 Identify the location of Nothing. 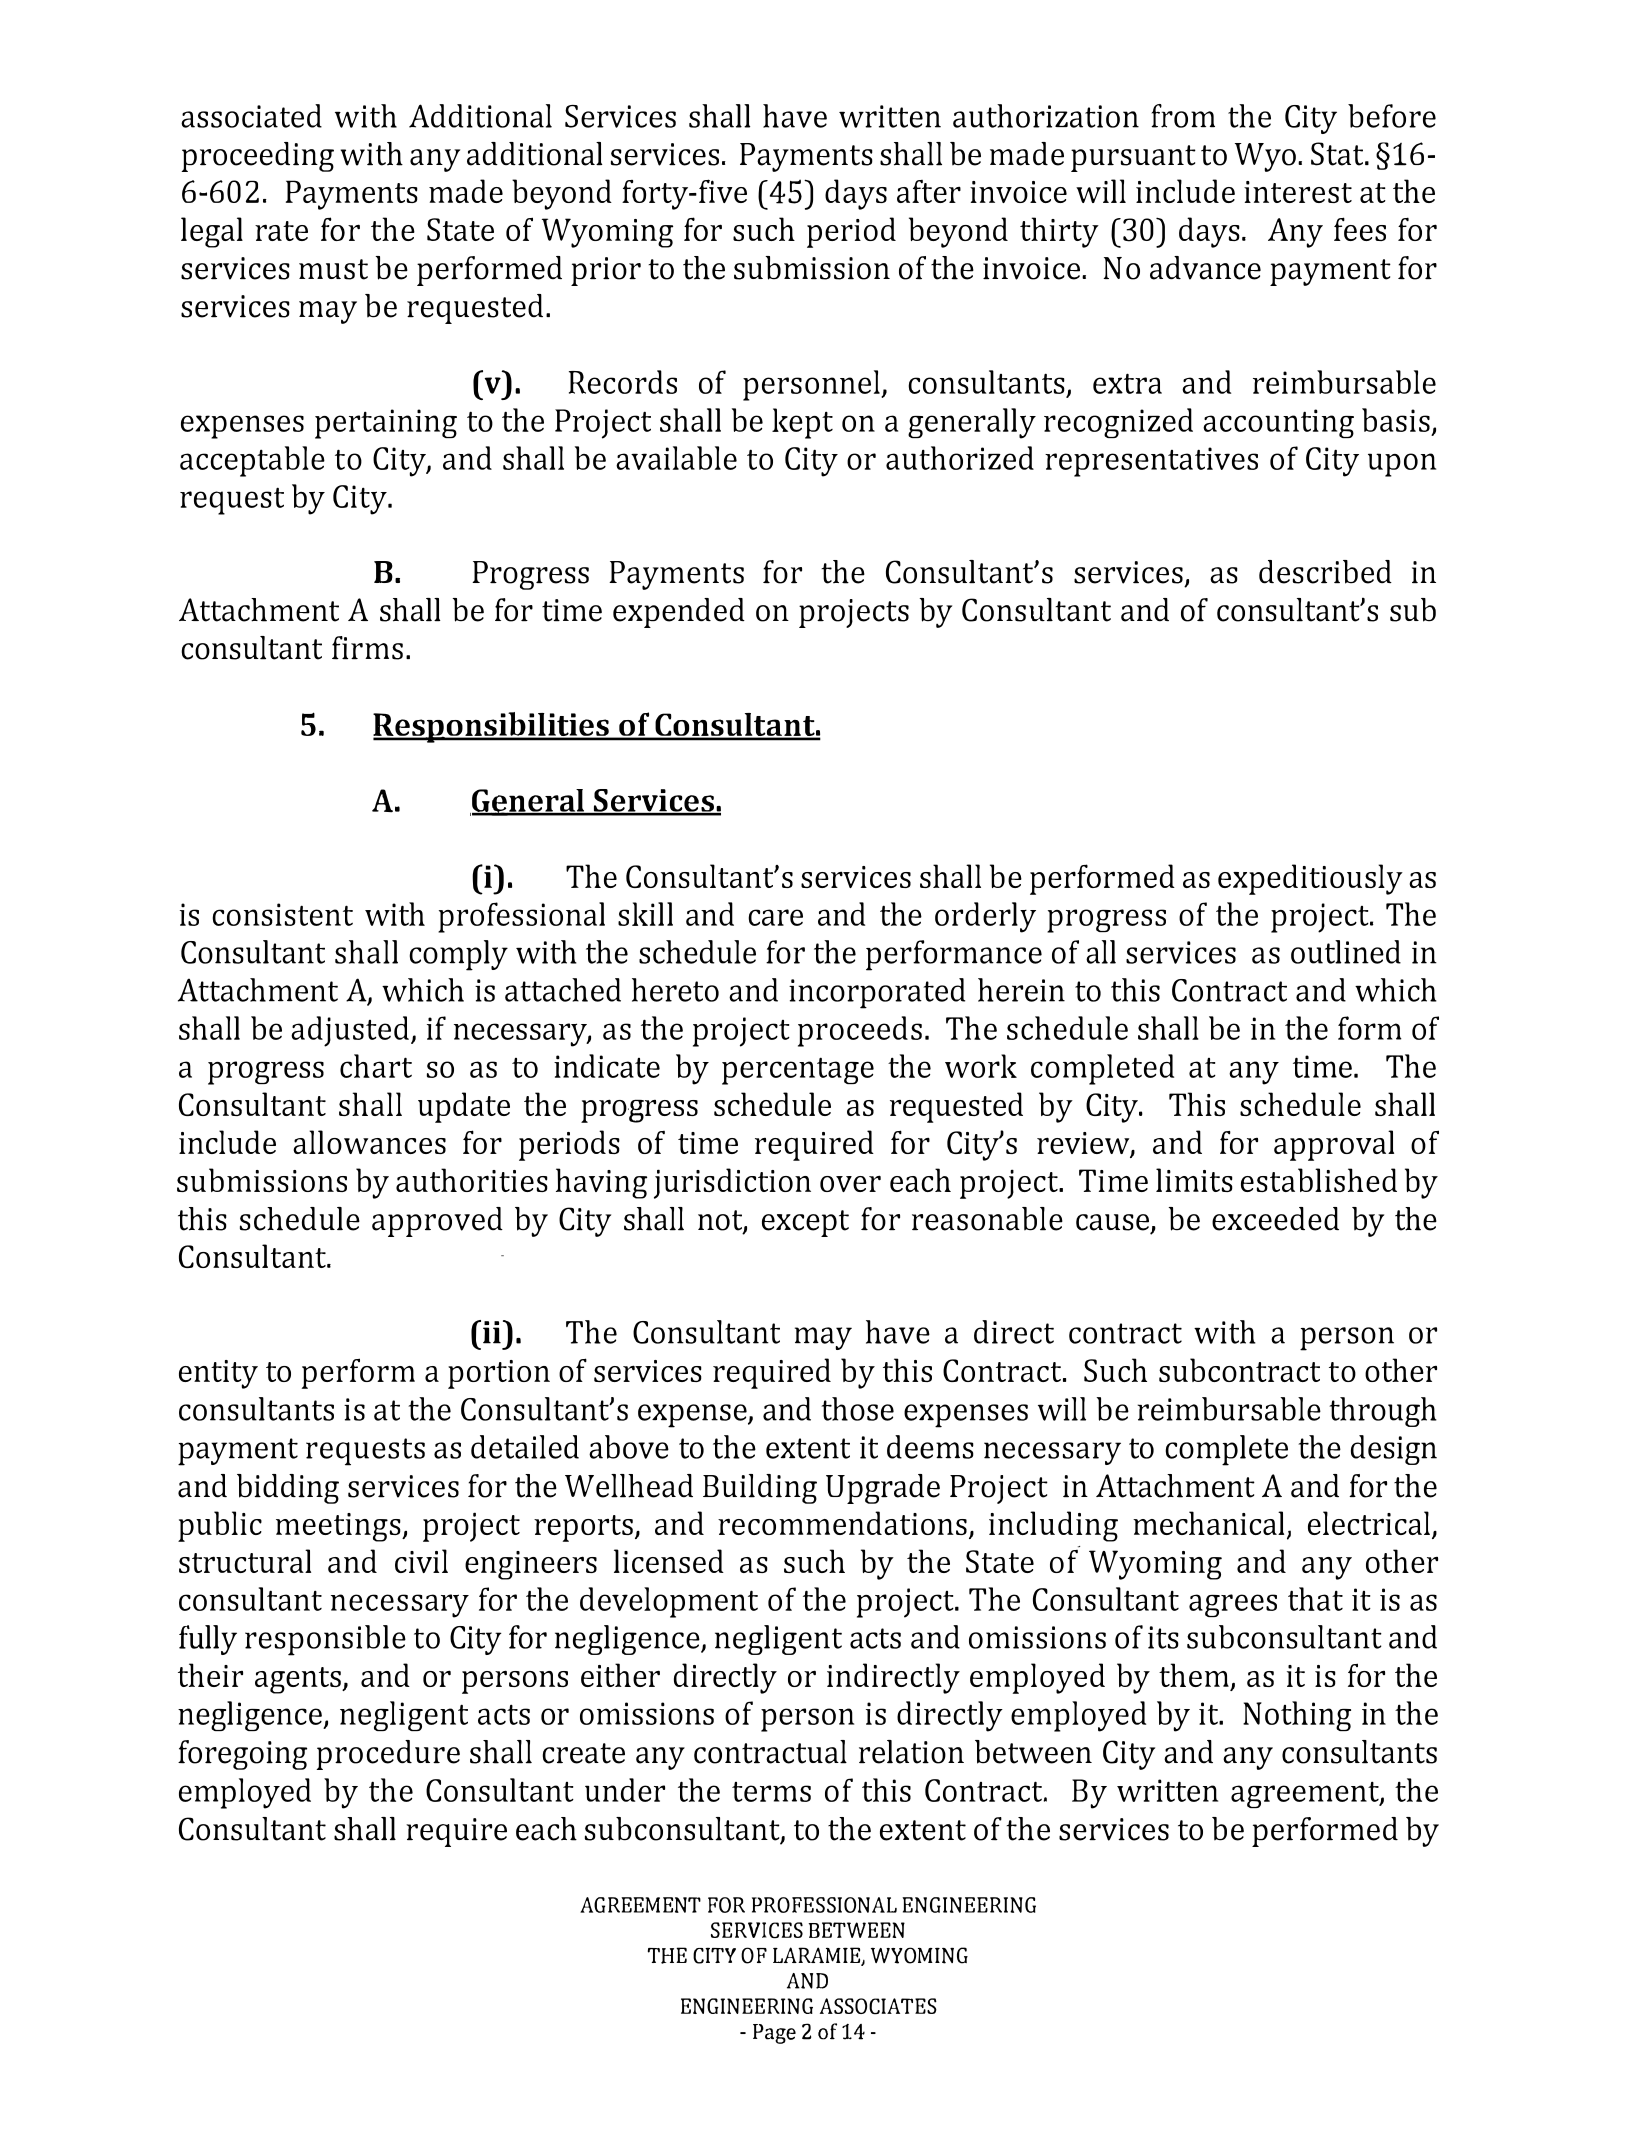
(1297, 1716).
